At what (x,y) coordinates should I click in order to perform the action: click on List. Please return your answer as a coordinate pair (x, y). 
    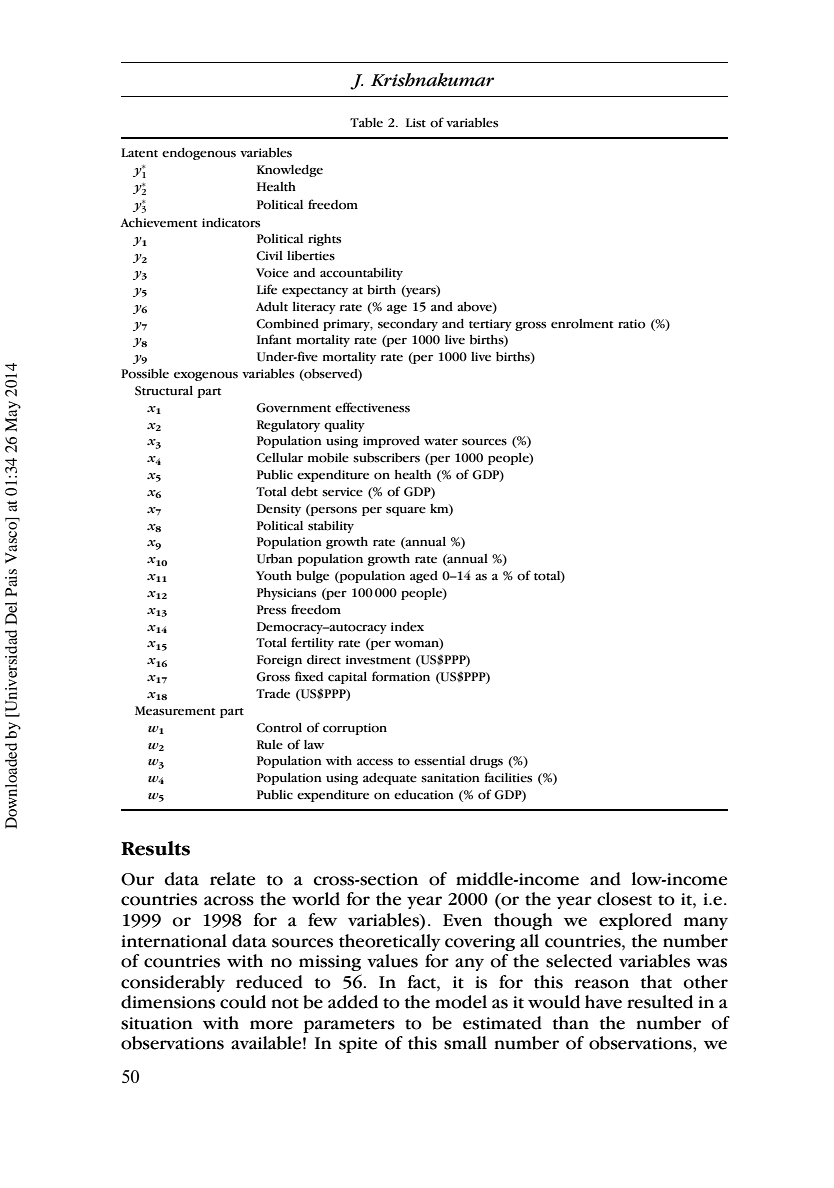
    Looking at the image, I should click on (416, 123).
